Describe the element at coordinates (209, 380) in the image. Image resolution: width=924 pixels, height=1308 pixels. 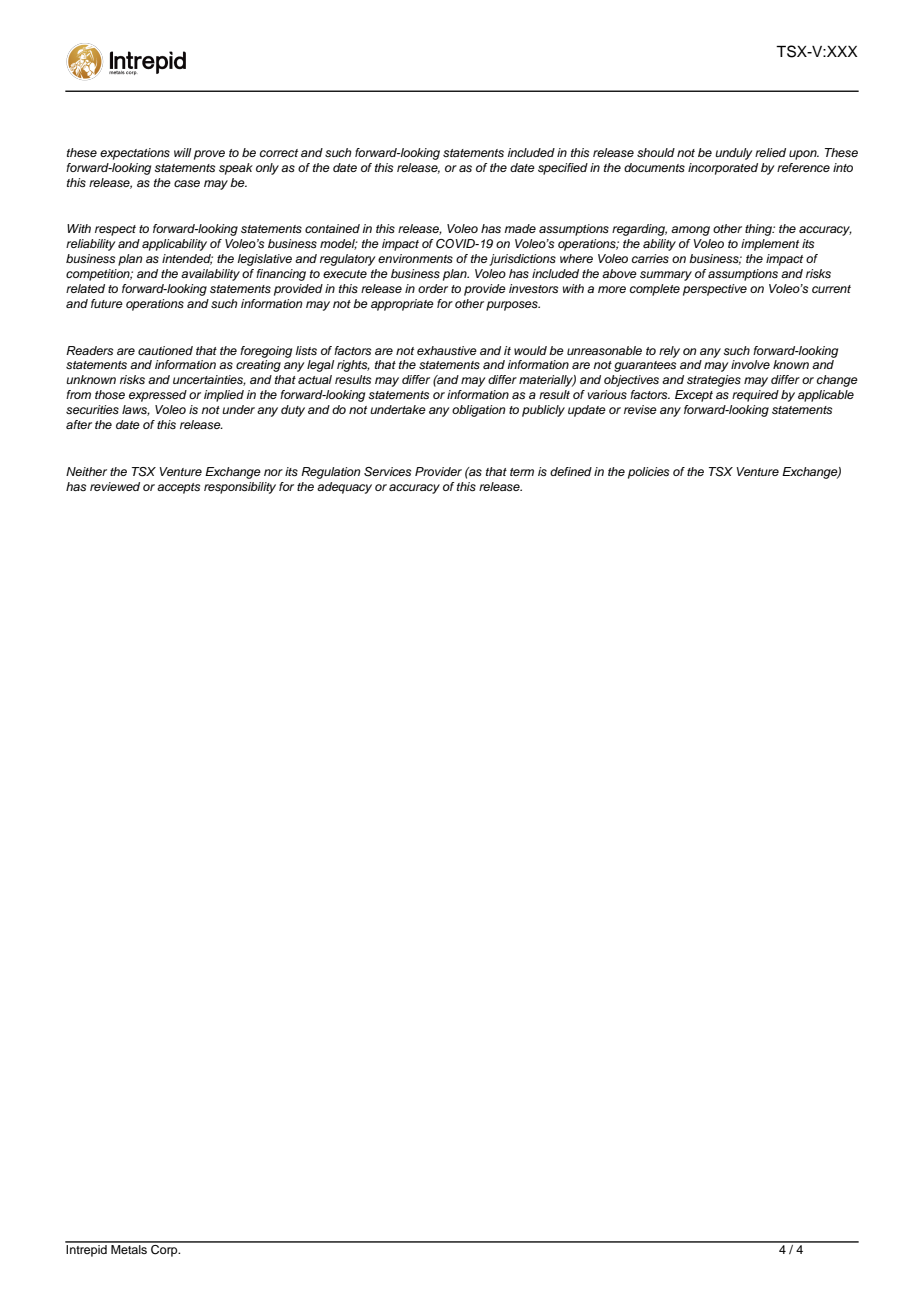
I see `uncertainties` at that location.
